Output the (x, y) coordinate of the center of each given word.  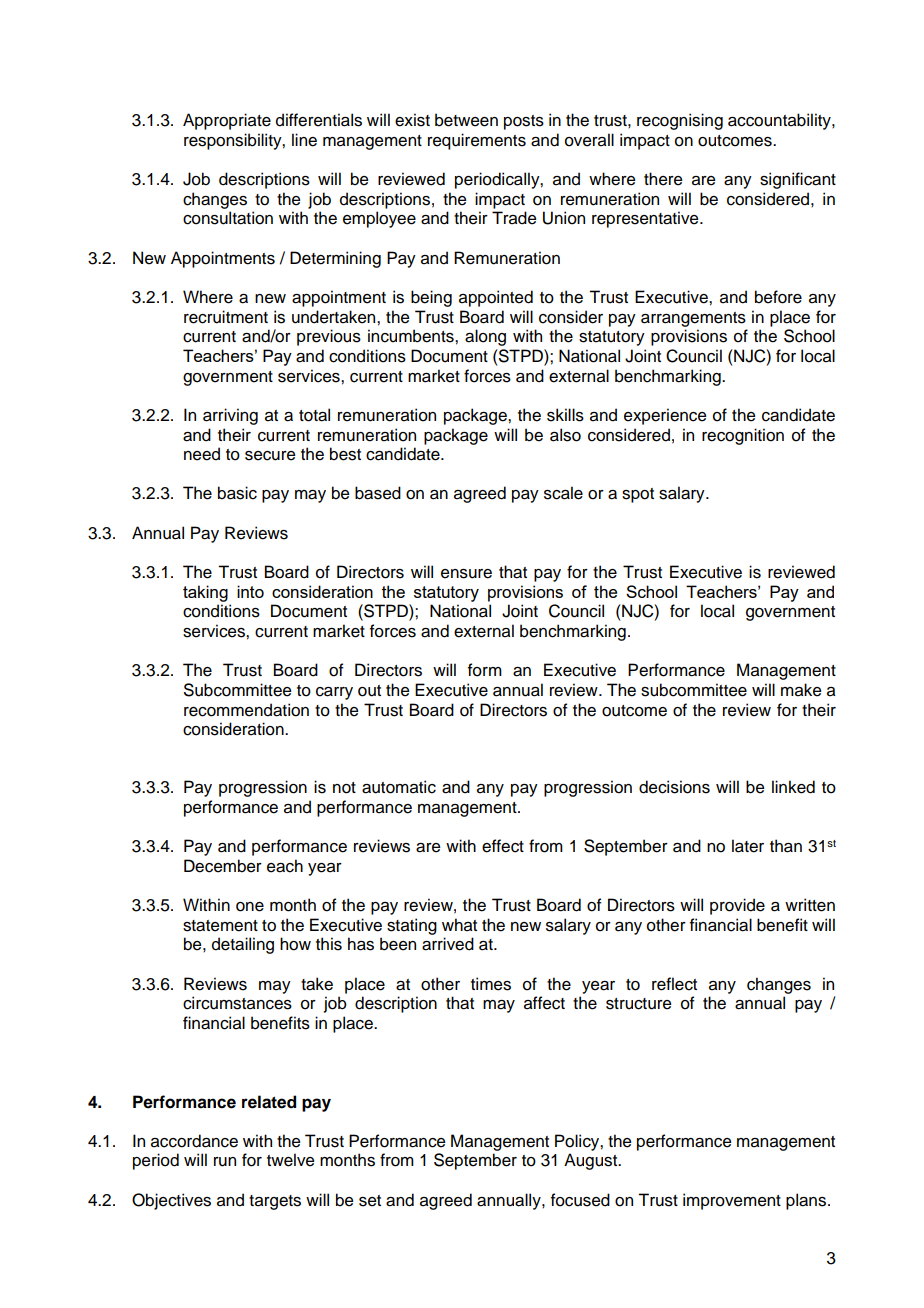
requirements (477, 141)
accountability (780, 121)
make (801, 690)
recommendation (246, 710)
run (225, 1162)
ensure (466, 574)
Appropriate (227, 121)
